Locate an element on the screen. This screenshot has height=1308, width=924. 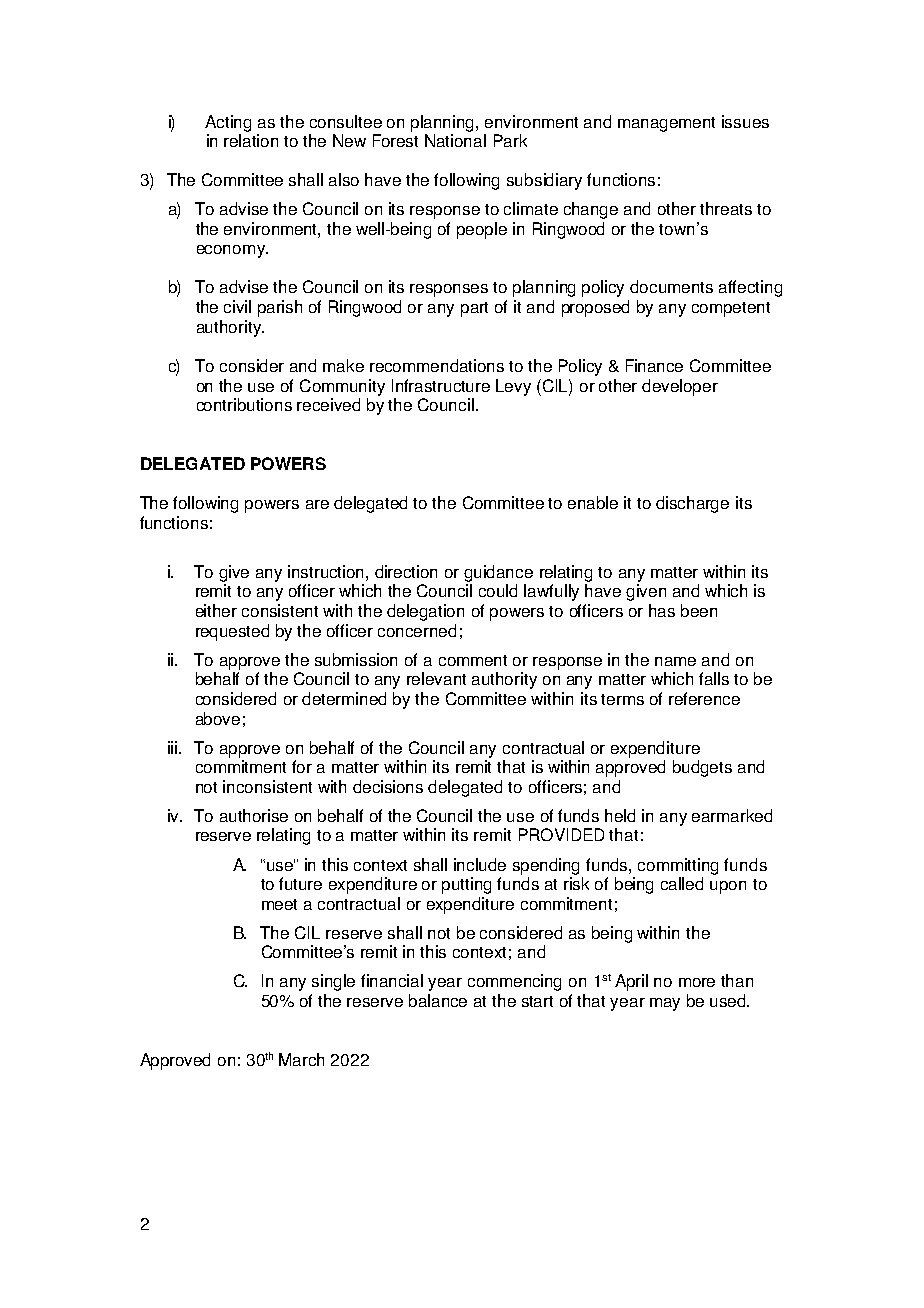
management is located at coordinates (666, 124).
